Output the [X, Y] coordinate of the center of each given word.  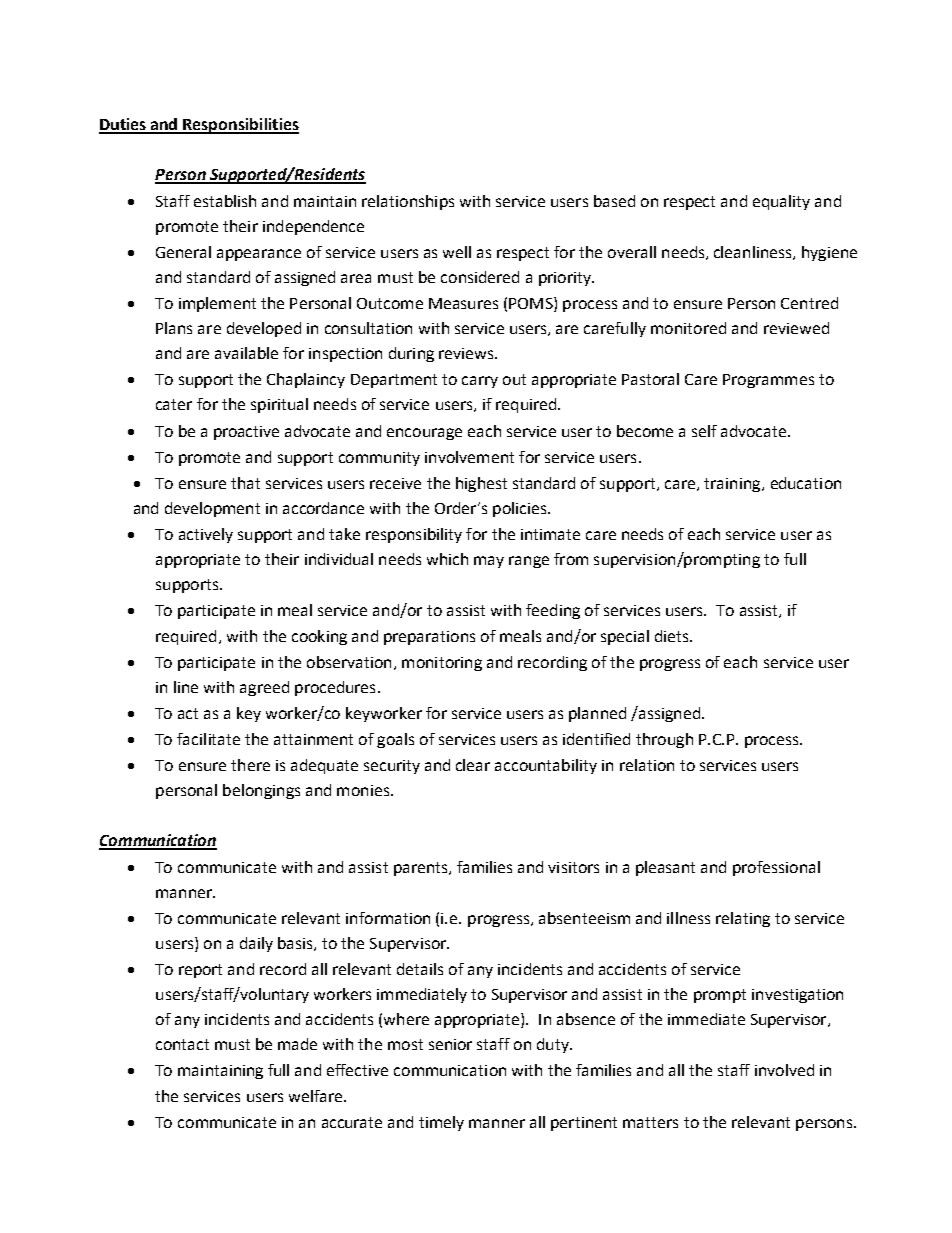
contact [182, 1044]
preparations [429, 638]
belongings [261, 791]
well [457, 252]
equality [781, 202]
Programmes [768, 381]
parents [422, 869]
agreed [264, 688]
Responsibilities [240, 126]
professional [776, 868]
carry [480, 382]
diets [673, 636]
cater [174, 404]
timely [441, 1123]
